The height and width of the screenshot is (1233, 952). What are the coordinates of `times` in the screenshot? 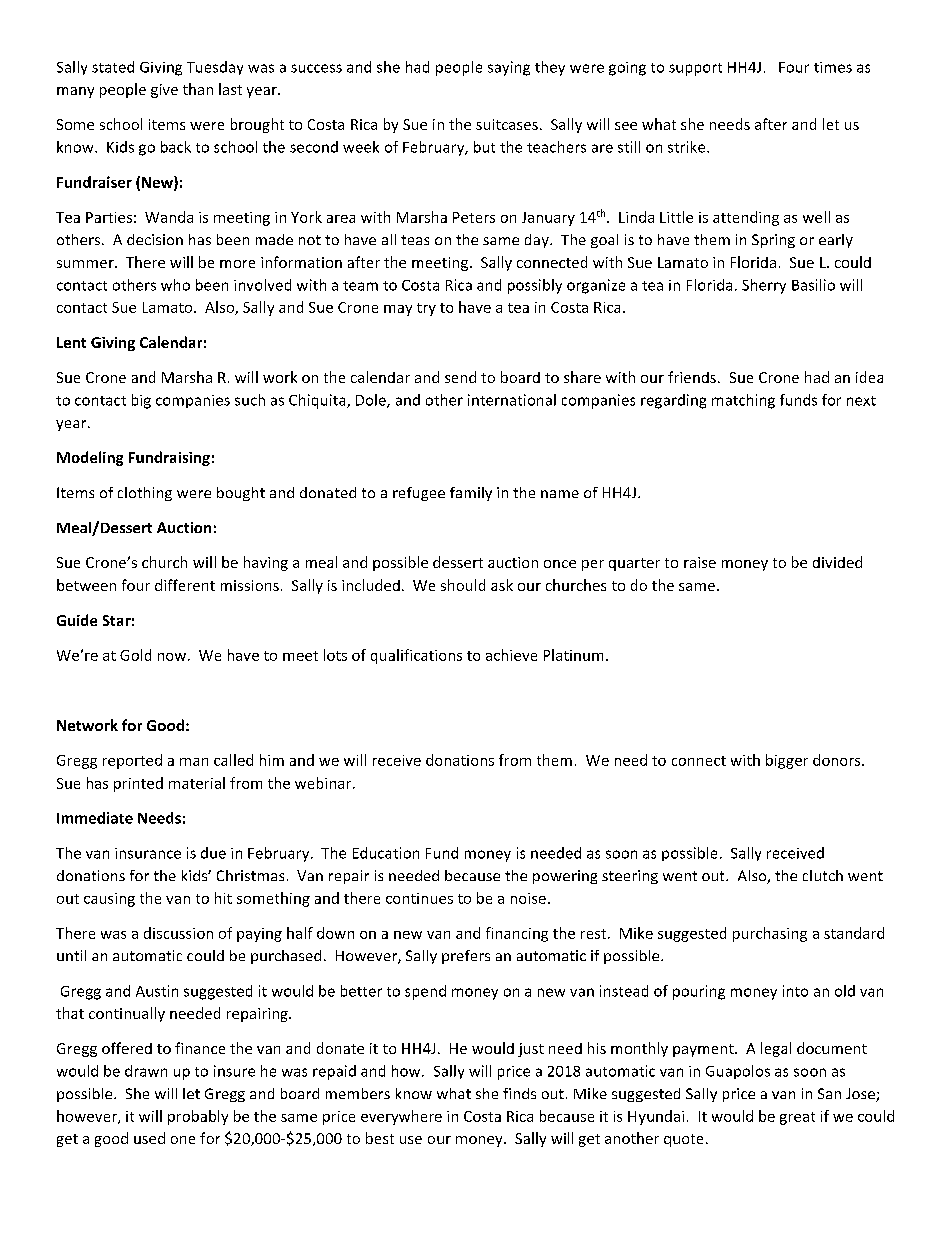 It's located at (833, 67).
